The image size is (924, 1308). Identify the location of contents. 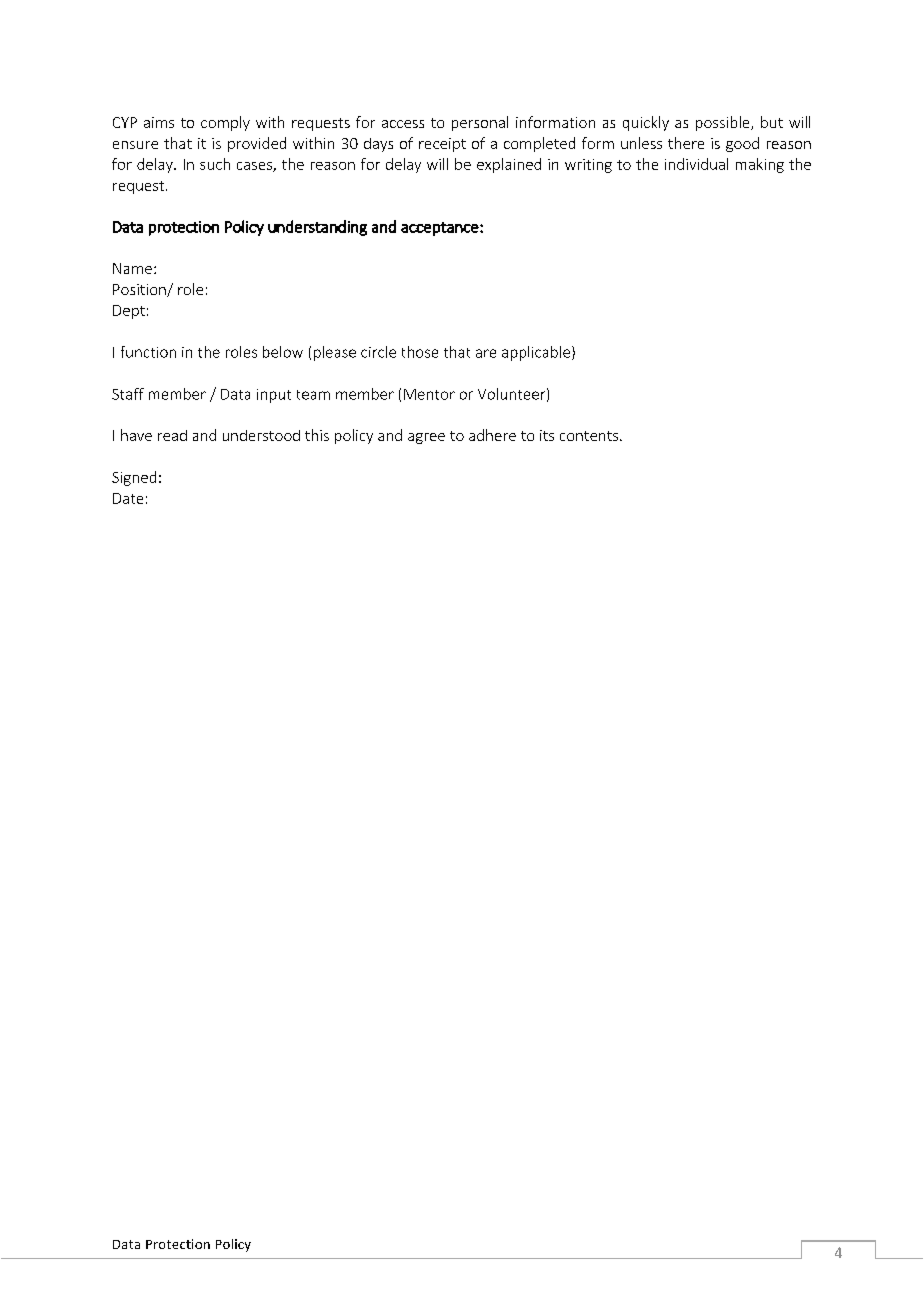
(590, 436).
